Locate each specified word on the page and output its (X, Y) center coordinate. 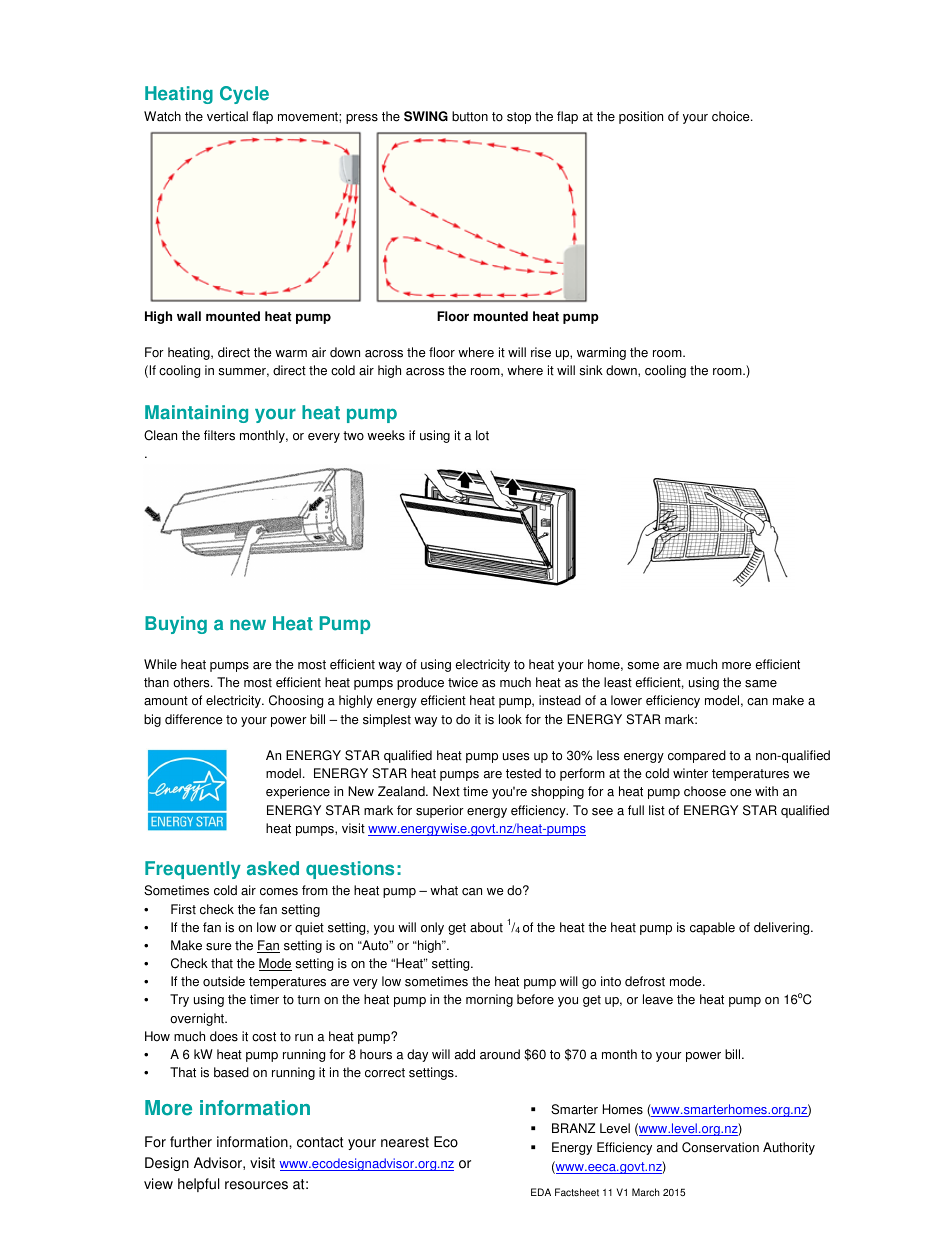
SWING (426, 116)
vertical (227, 116)
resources (256, 1185)
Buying (176, 625)
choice (732, 116)
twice (463, 682)
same (761, 684)
